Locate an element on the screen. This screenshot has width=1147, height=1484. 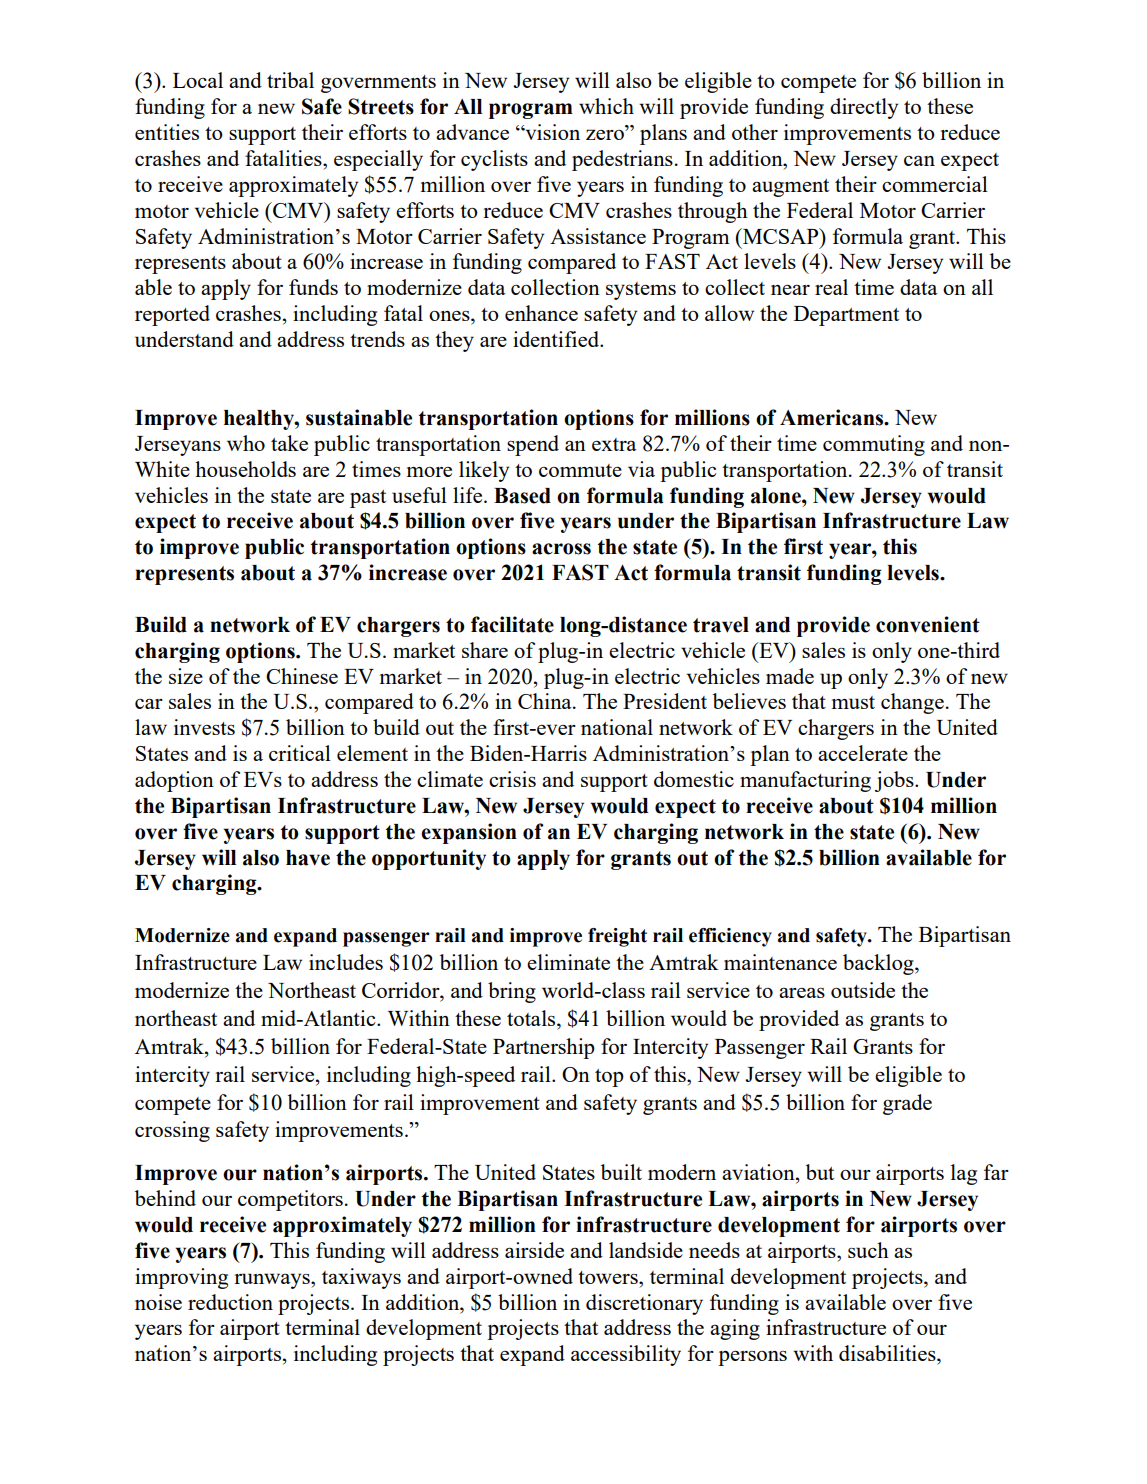
reduction is located at coordinates (230, 1302).
